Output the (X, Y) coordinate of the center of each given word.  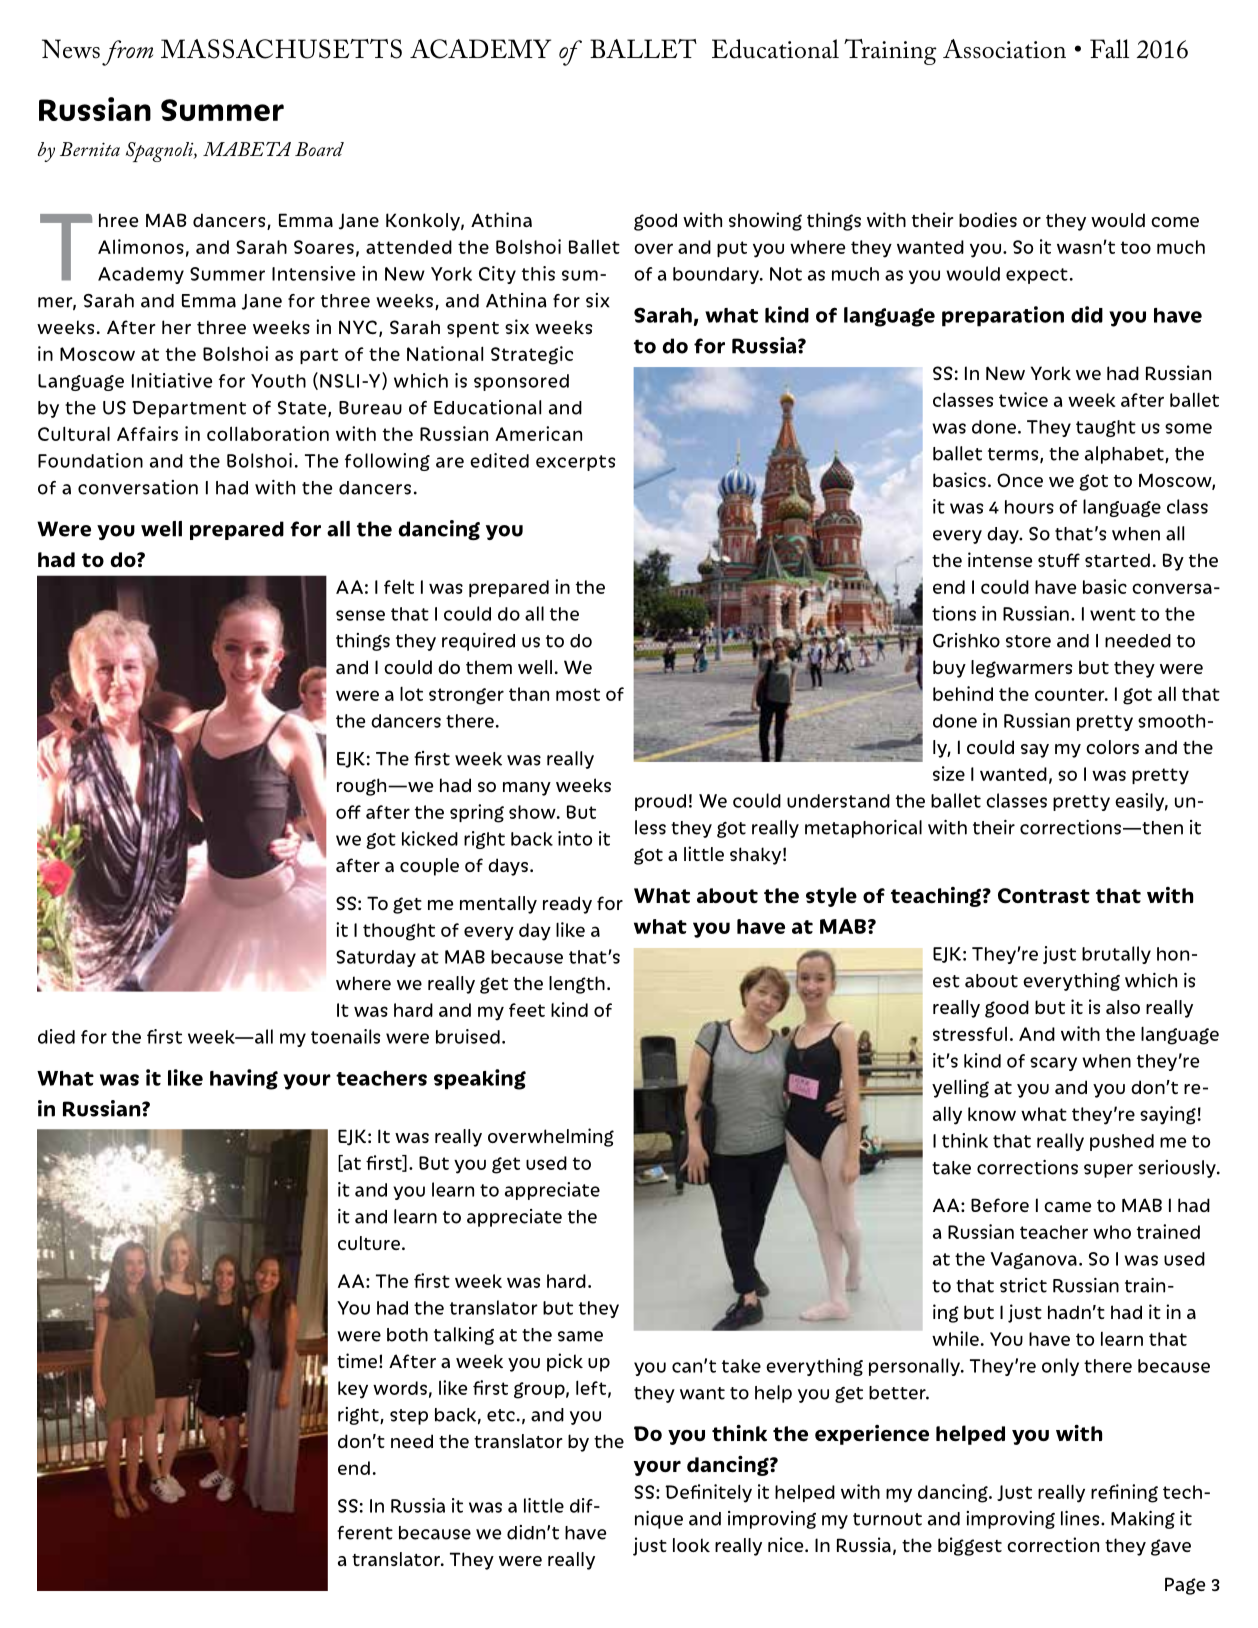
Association (1004, 49)
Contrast (1044, 896)
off (348, 812)
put (732, 249)
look (691, 1545)
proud (660, 802)
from (127, 53)
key (353, 1390)
